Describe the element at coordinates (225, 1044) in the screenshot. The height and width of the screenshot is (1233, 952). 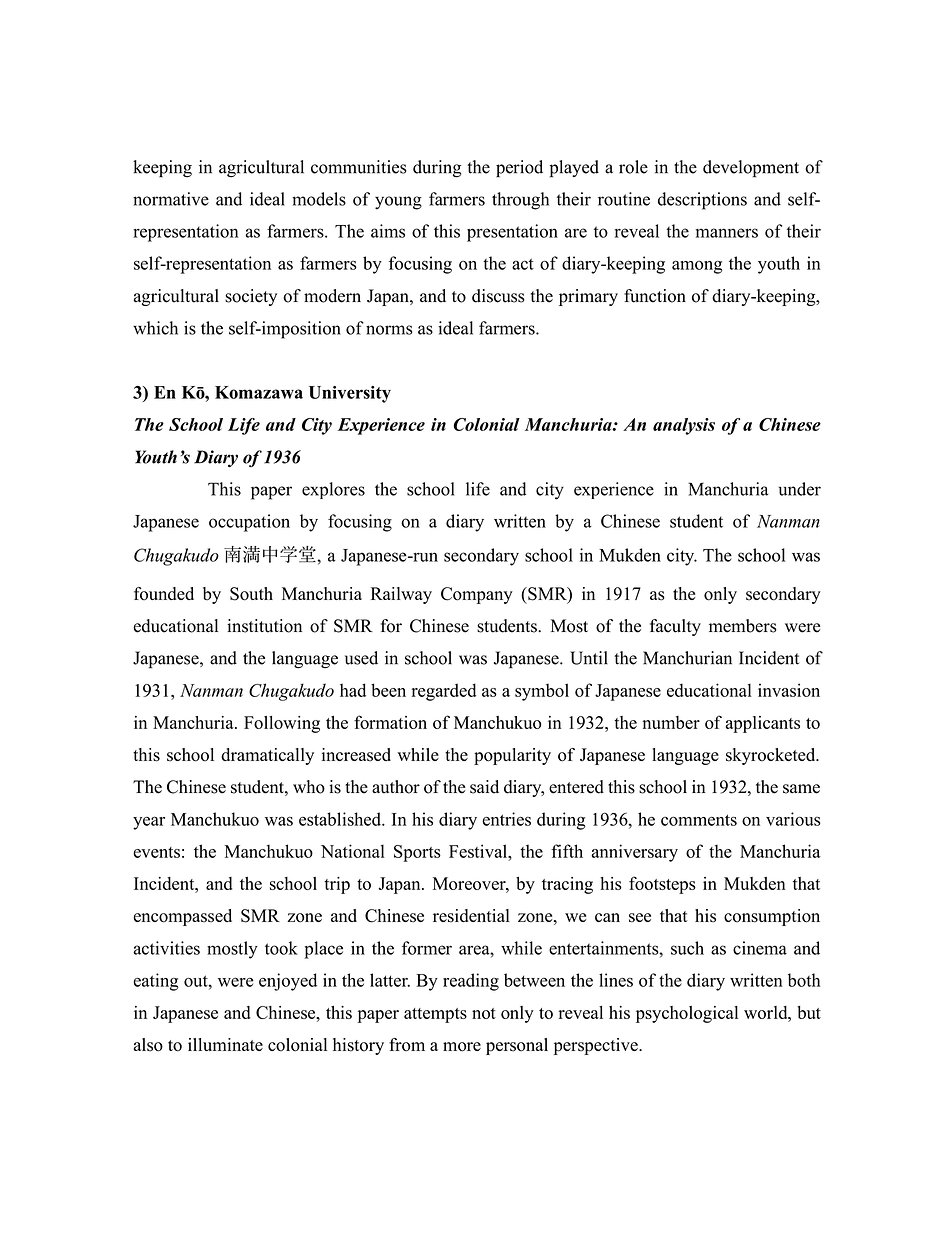
I see `illuminate` at that location.
